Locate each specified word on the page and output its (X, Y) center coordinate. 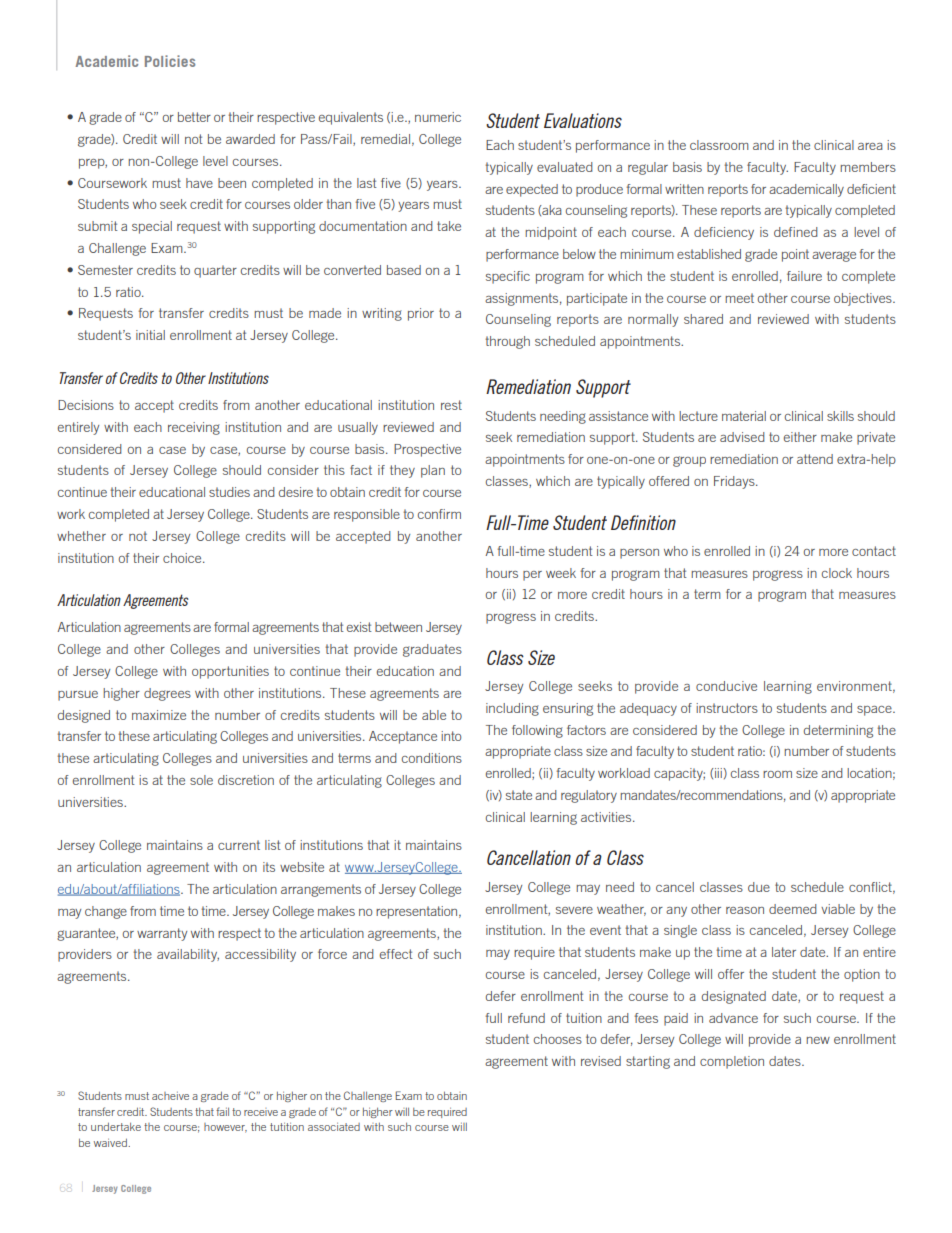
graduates (432, 650)
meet (739, 298)
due (759, 887)
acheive (170, 1096)
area (870, 146)
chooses (558, 1039)
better (194, 117)
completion (732, 1062)
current (239, 845)
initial (150, 335)
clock (837, 573)
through (507, 342)
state (519, 795)
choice (183, 558)
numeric (438, 117)
